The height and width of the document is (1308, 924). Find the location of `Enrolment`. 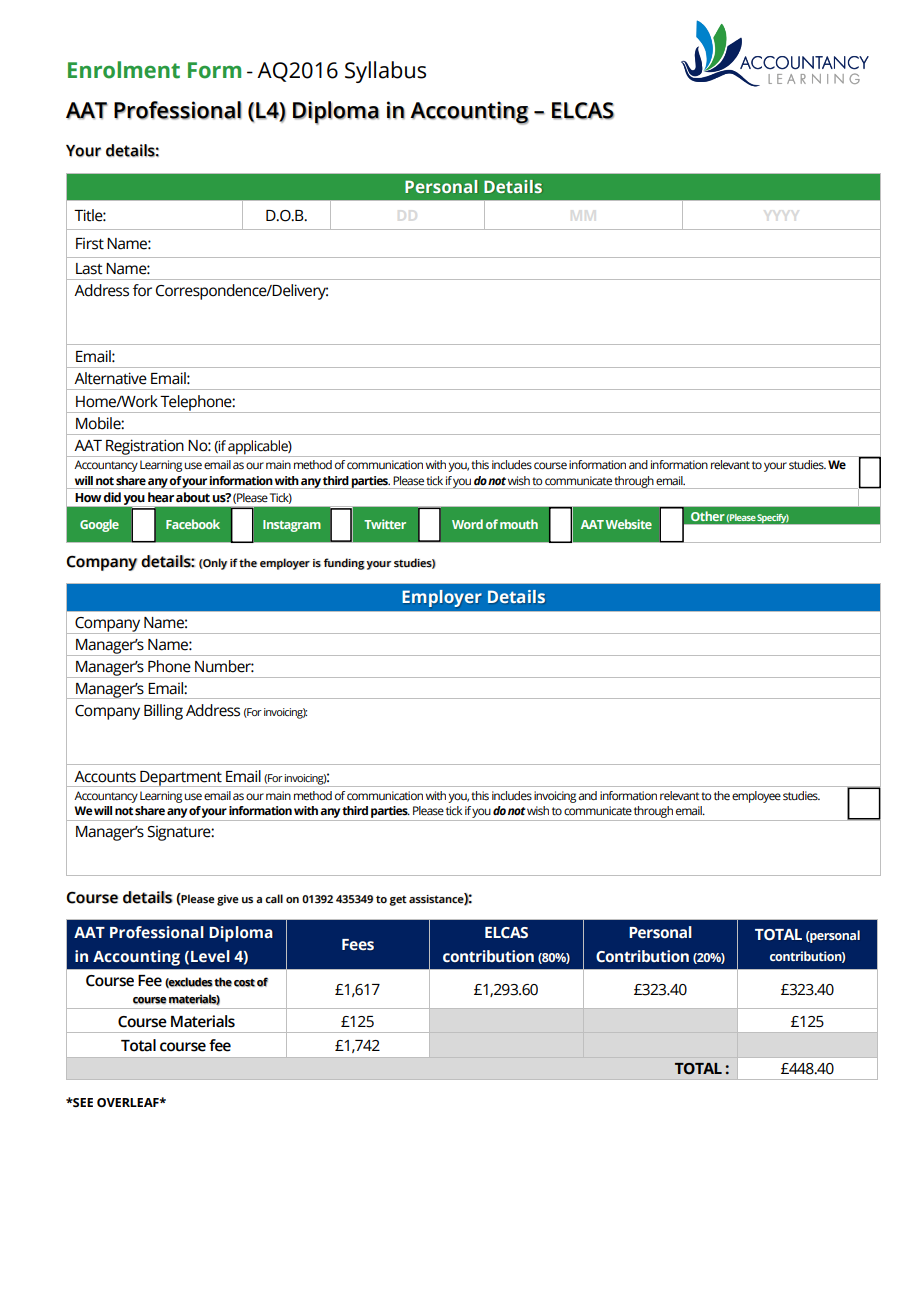

Enrolment is located at coordinates (124, 70).
